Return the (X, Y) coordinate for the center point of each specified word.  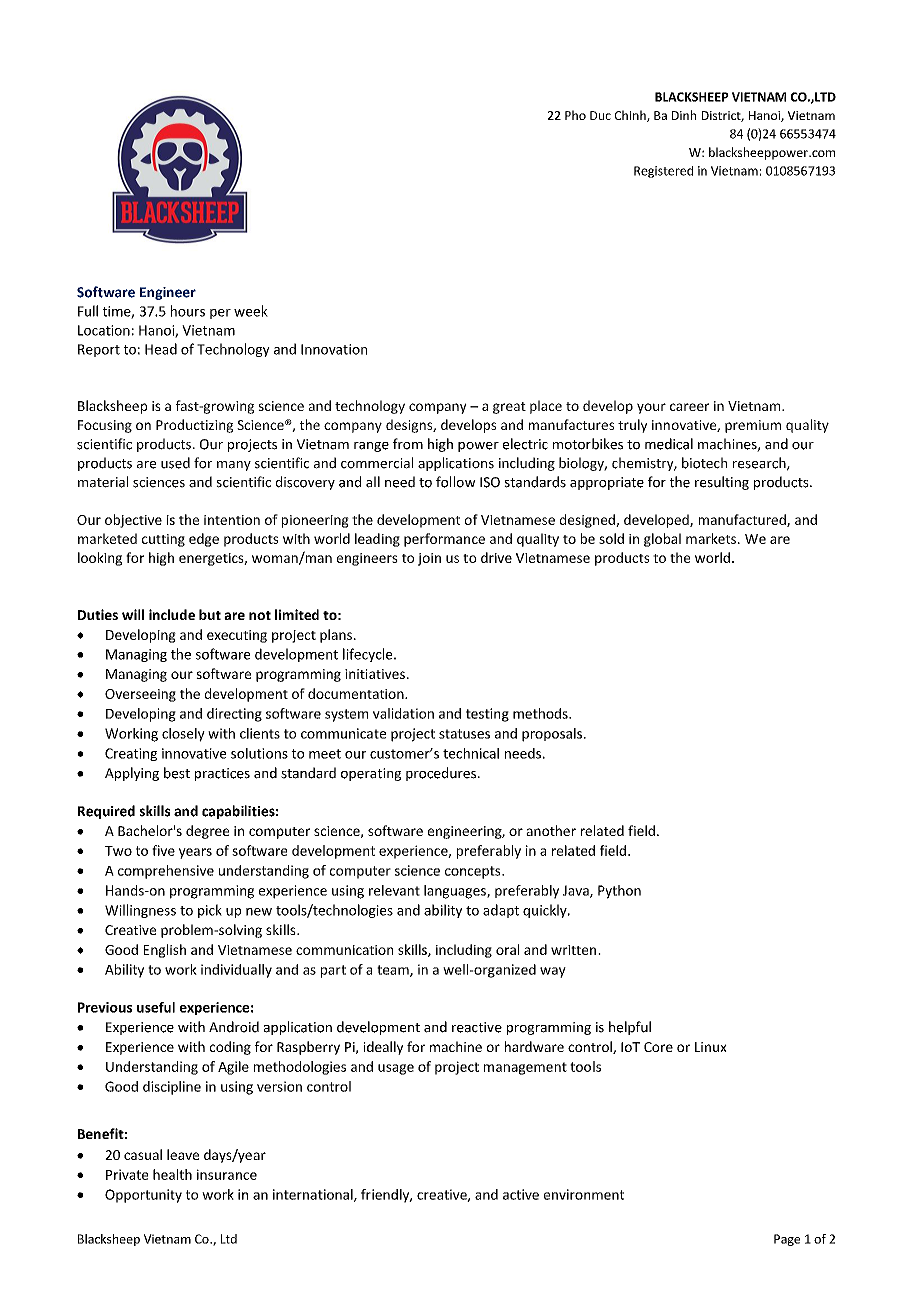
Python (619, 892)
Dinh (684, 115)
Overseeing (140, 695)
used (175, 463)
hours (188, 311)
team (394, 971)
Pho (575, 115)
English (165, 951)
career (689, 407)
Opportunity (143, 1196)
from (408, 444)
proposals (552, 735)
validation (403, 713)
